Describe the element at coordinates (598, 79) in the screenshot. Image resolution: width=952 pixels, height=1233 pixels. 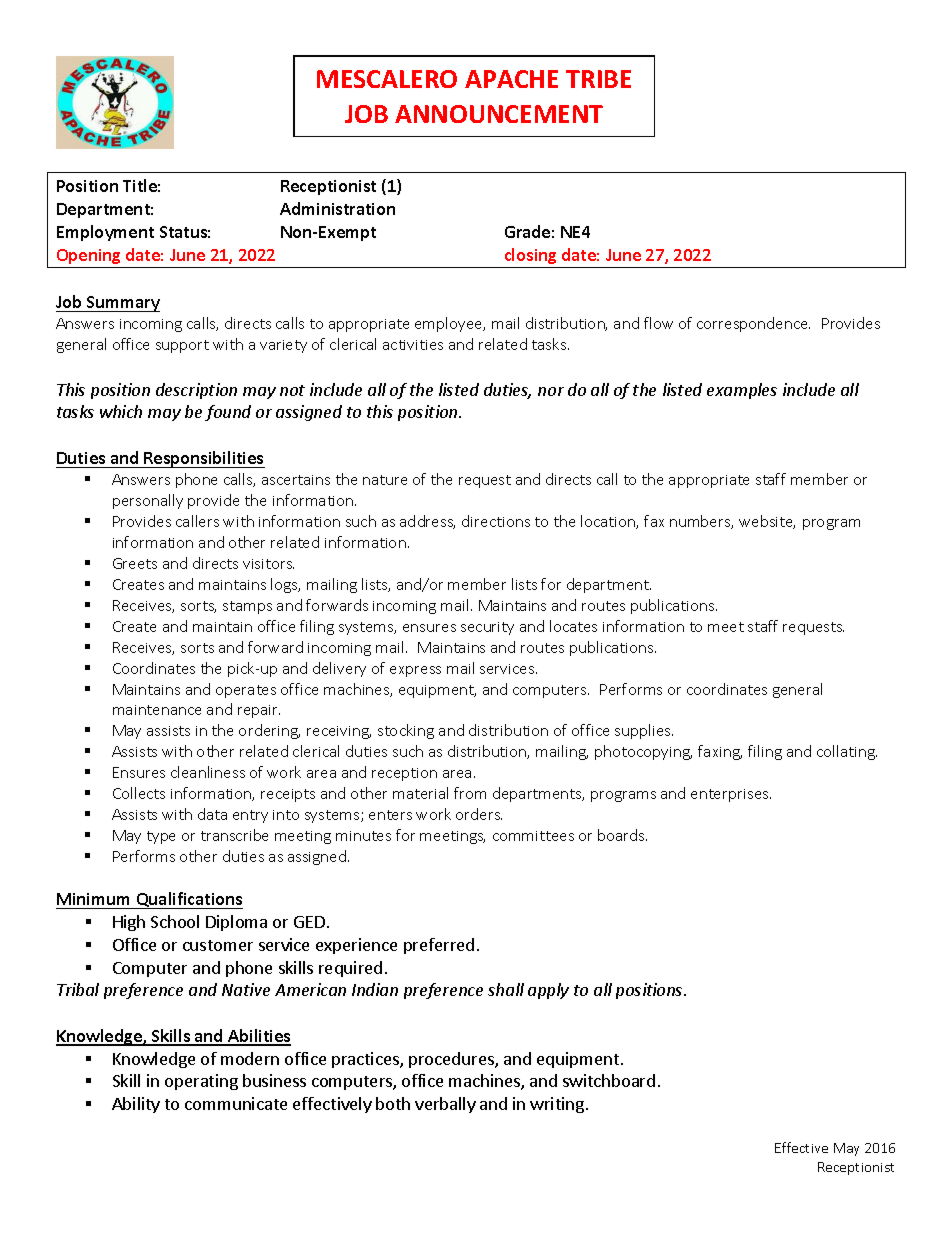
I see `TRIBE` at that location.
